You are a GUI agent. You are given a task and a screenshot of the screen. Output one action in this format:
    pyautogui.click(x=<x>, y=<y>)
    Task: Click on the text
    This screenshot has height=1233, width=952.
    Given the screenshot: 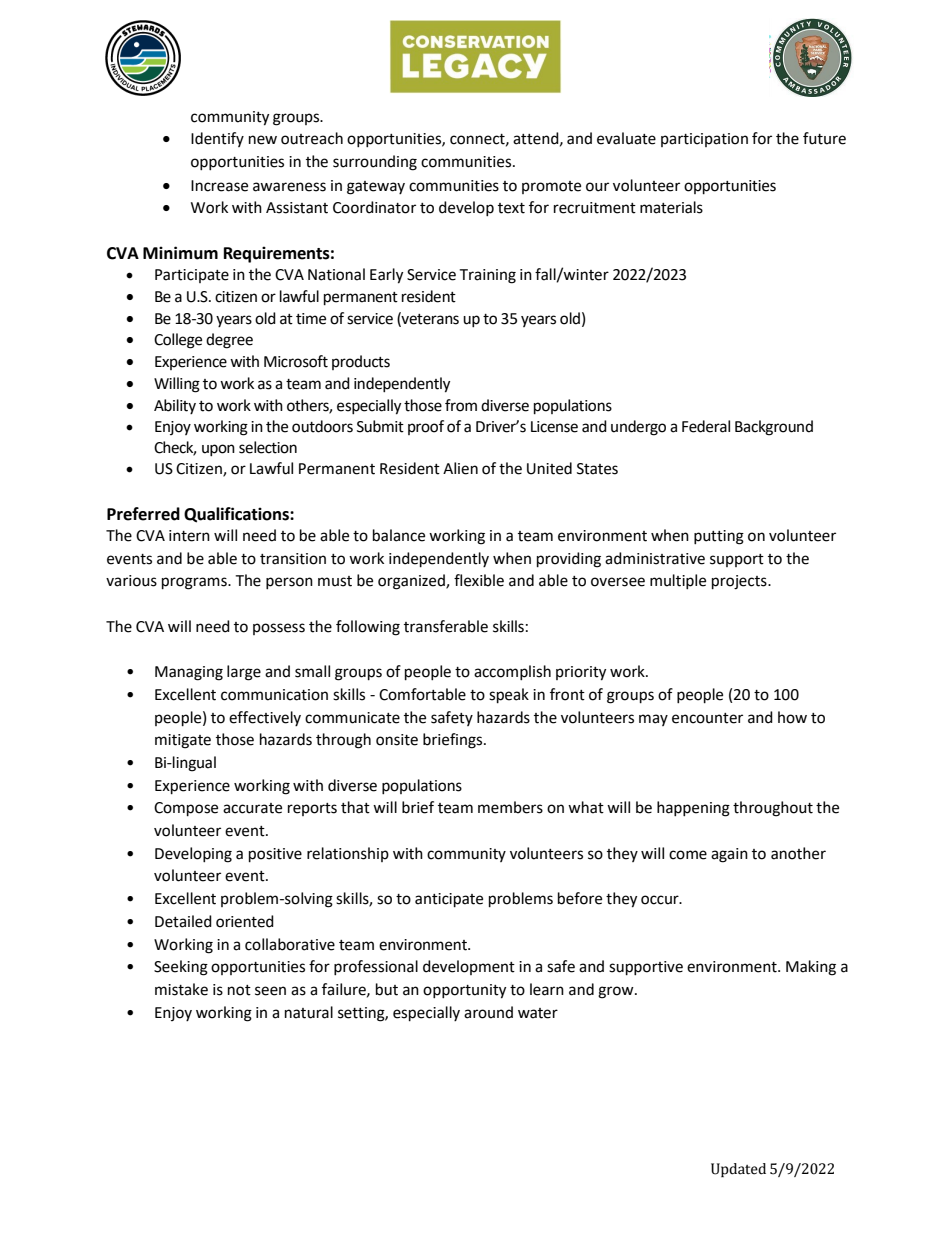 What is the action you would take?
    pyautogui.click(x=511, y=208)
